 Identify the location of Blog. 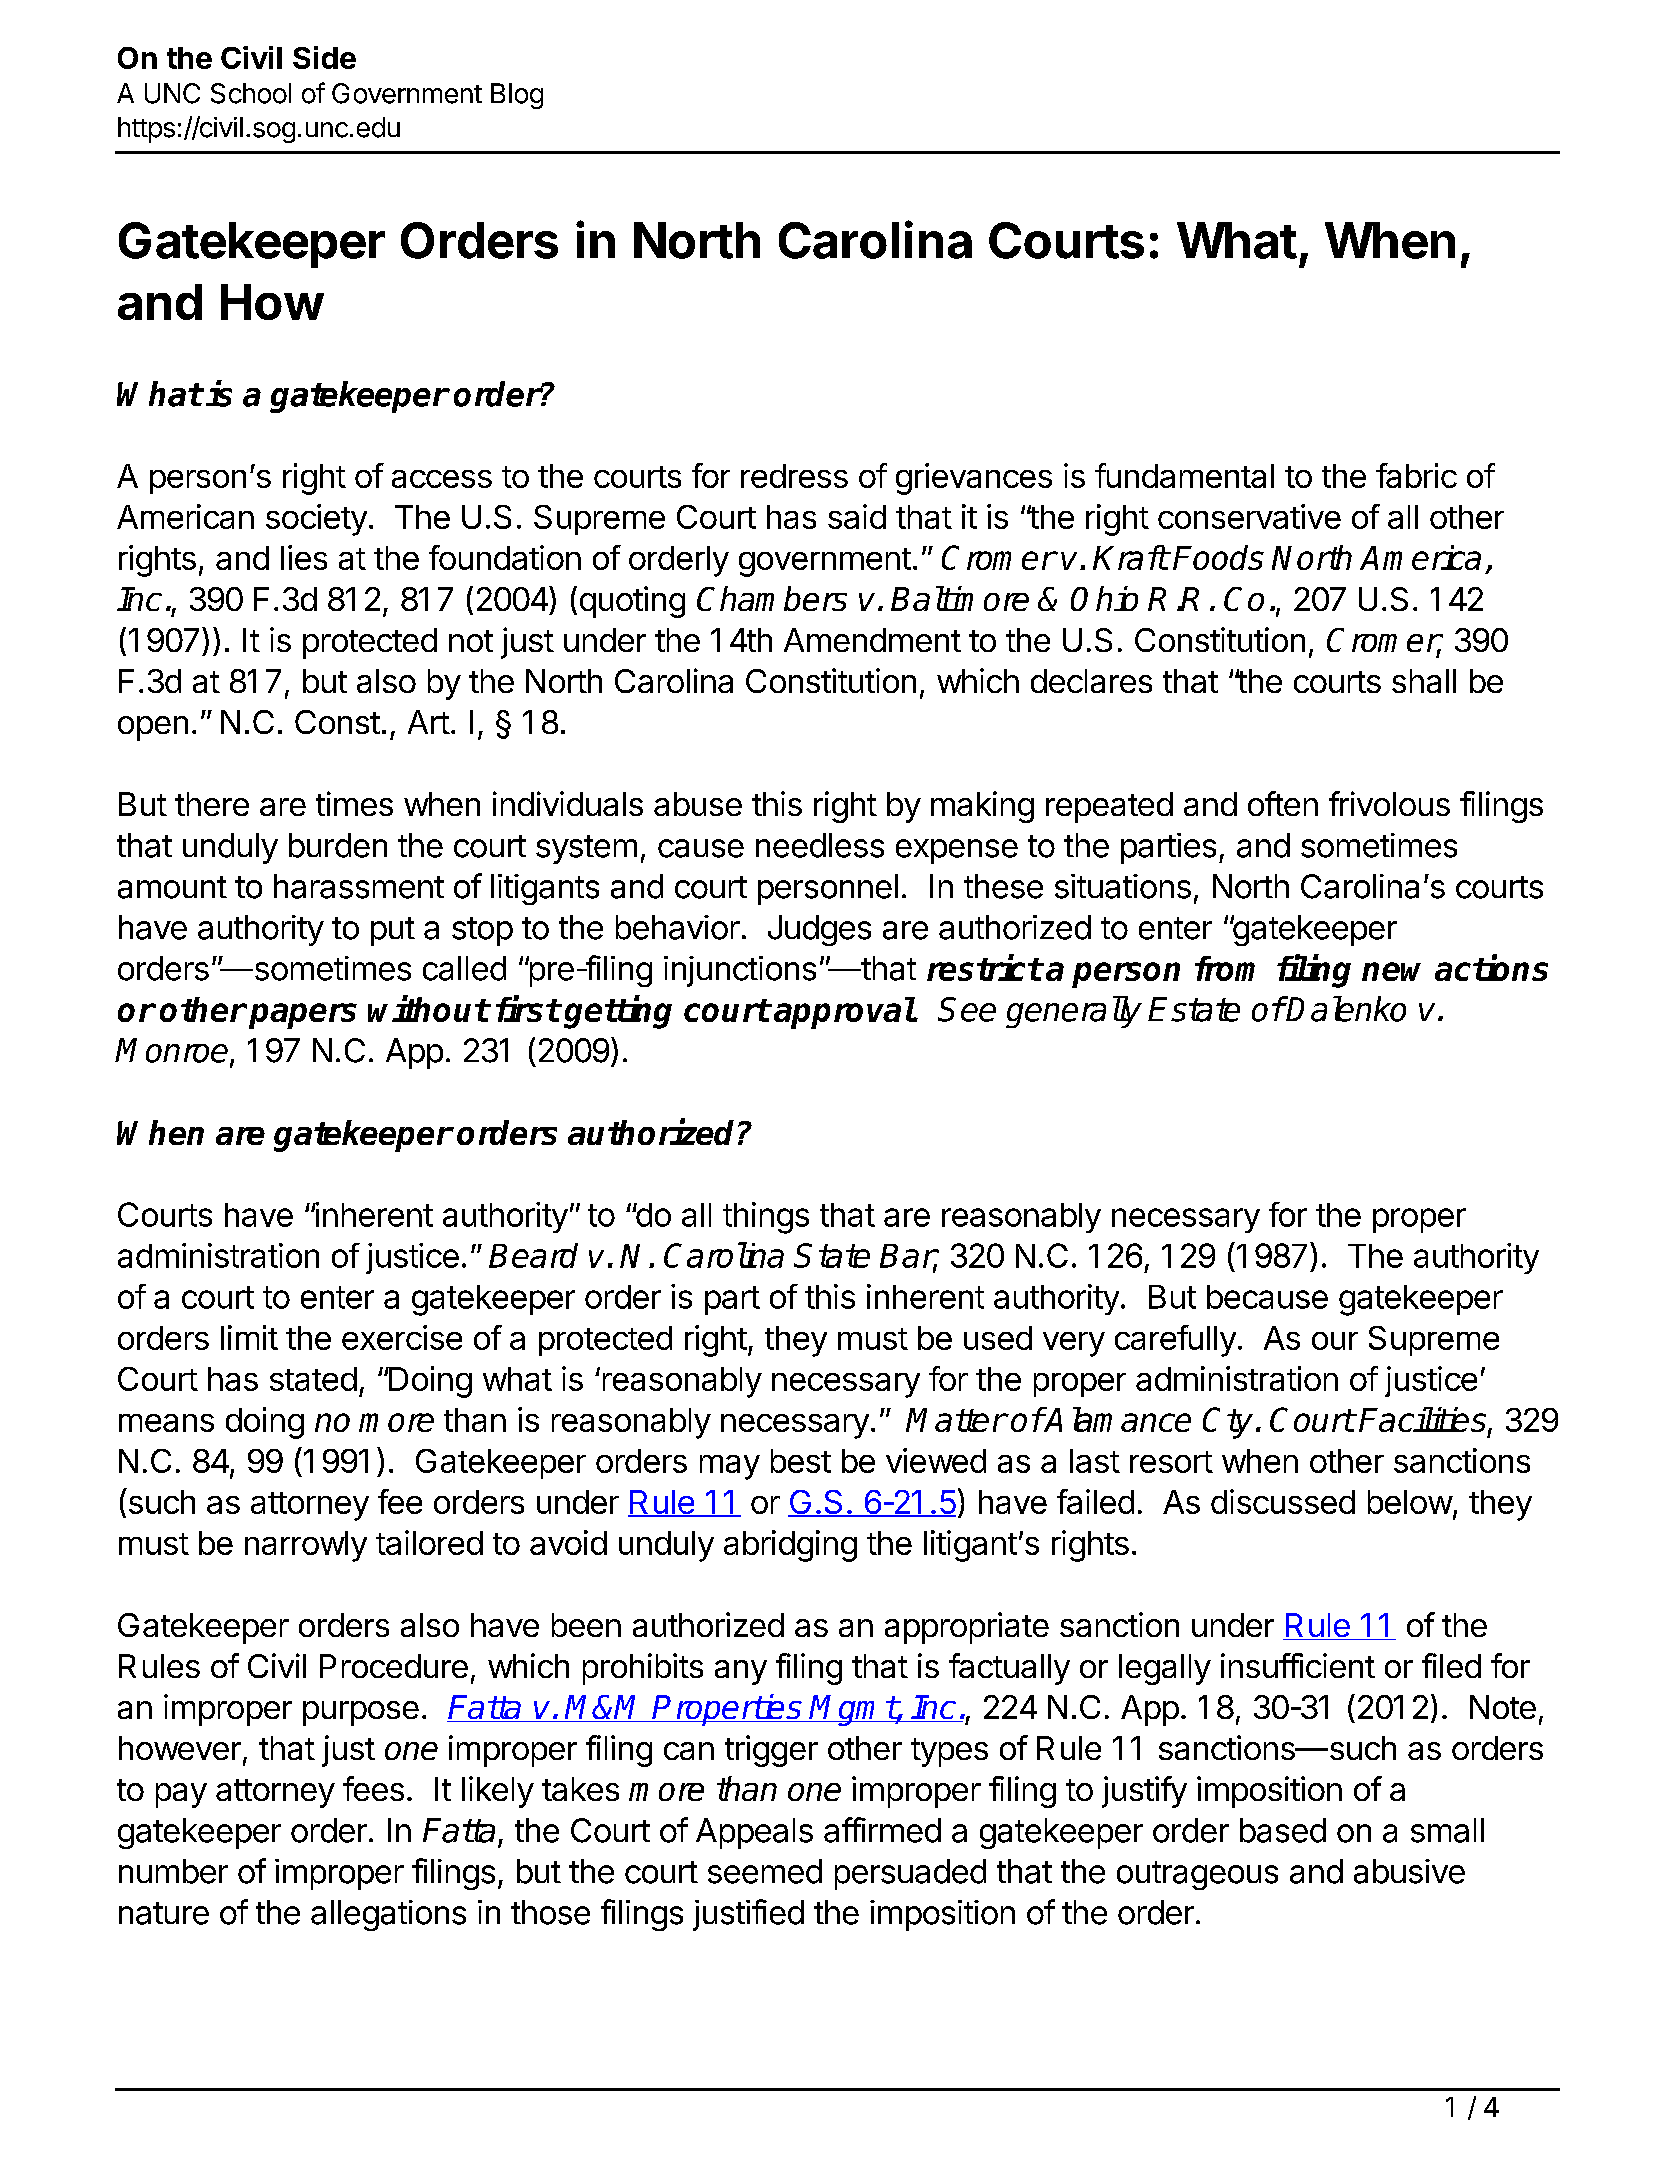
(517, 96).
